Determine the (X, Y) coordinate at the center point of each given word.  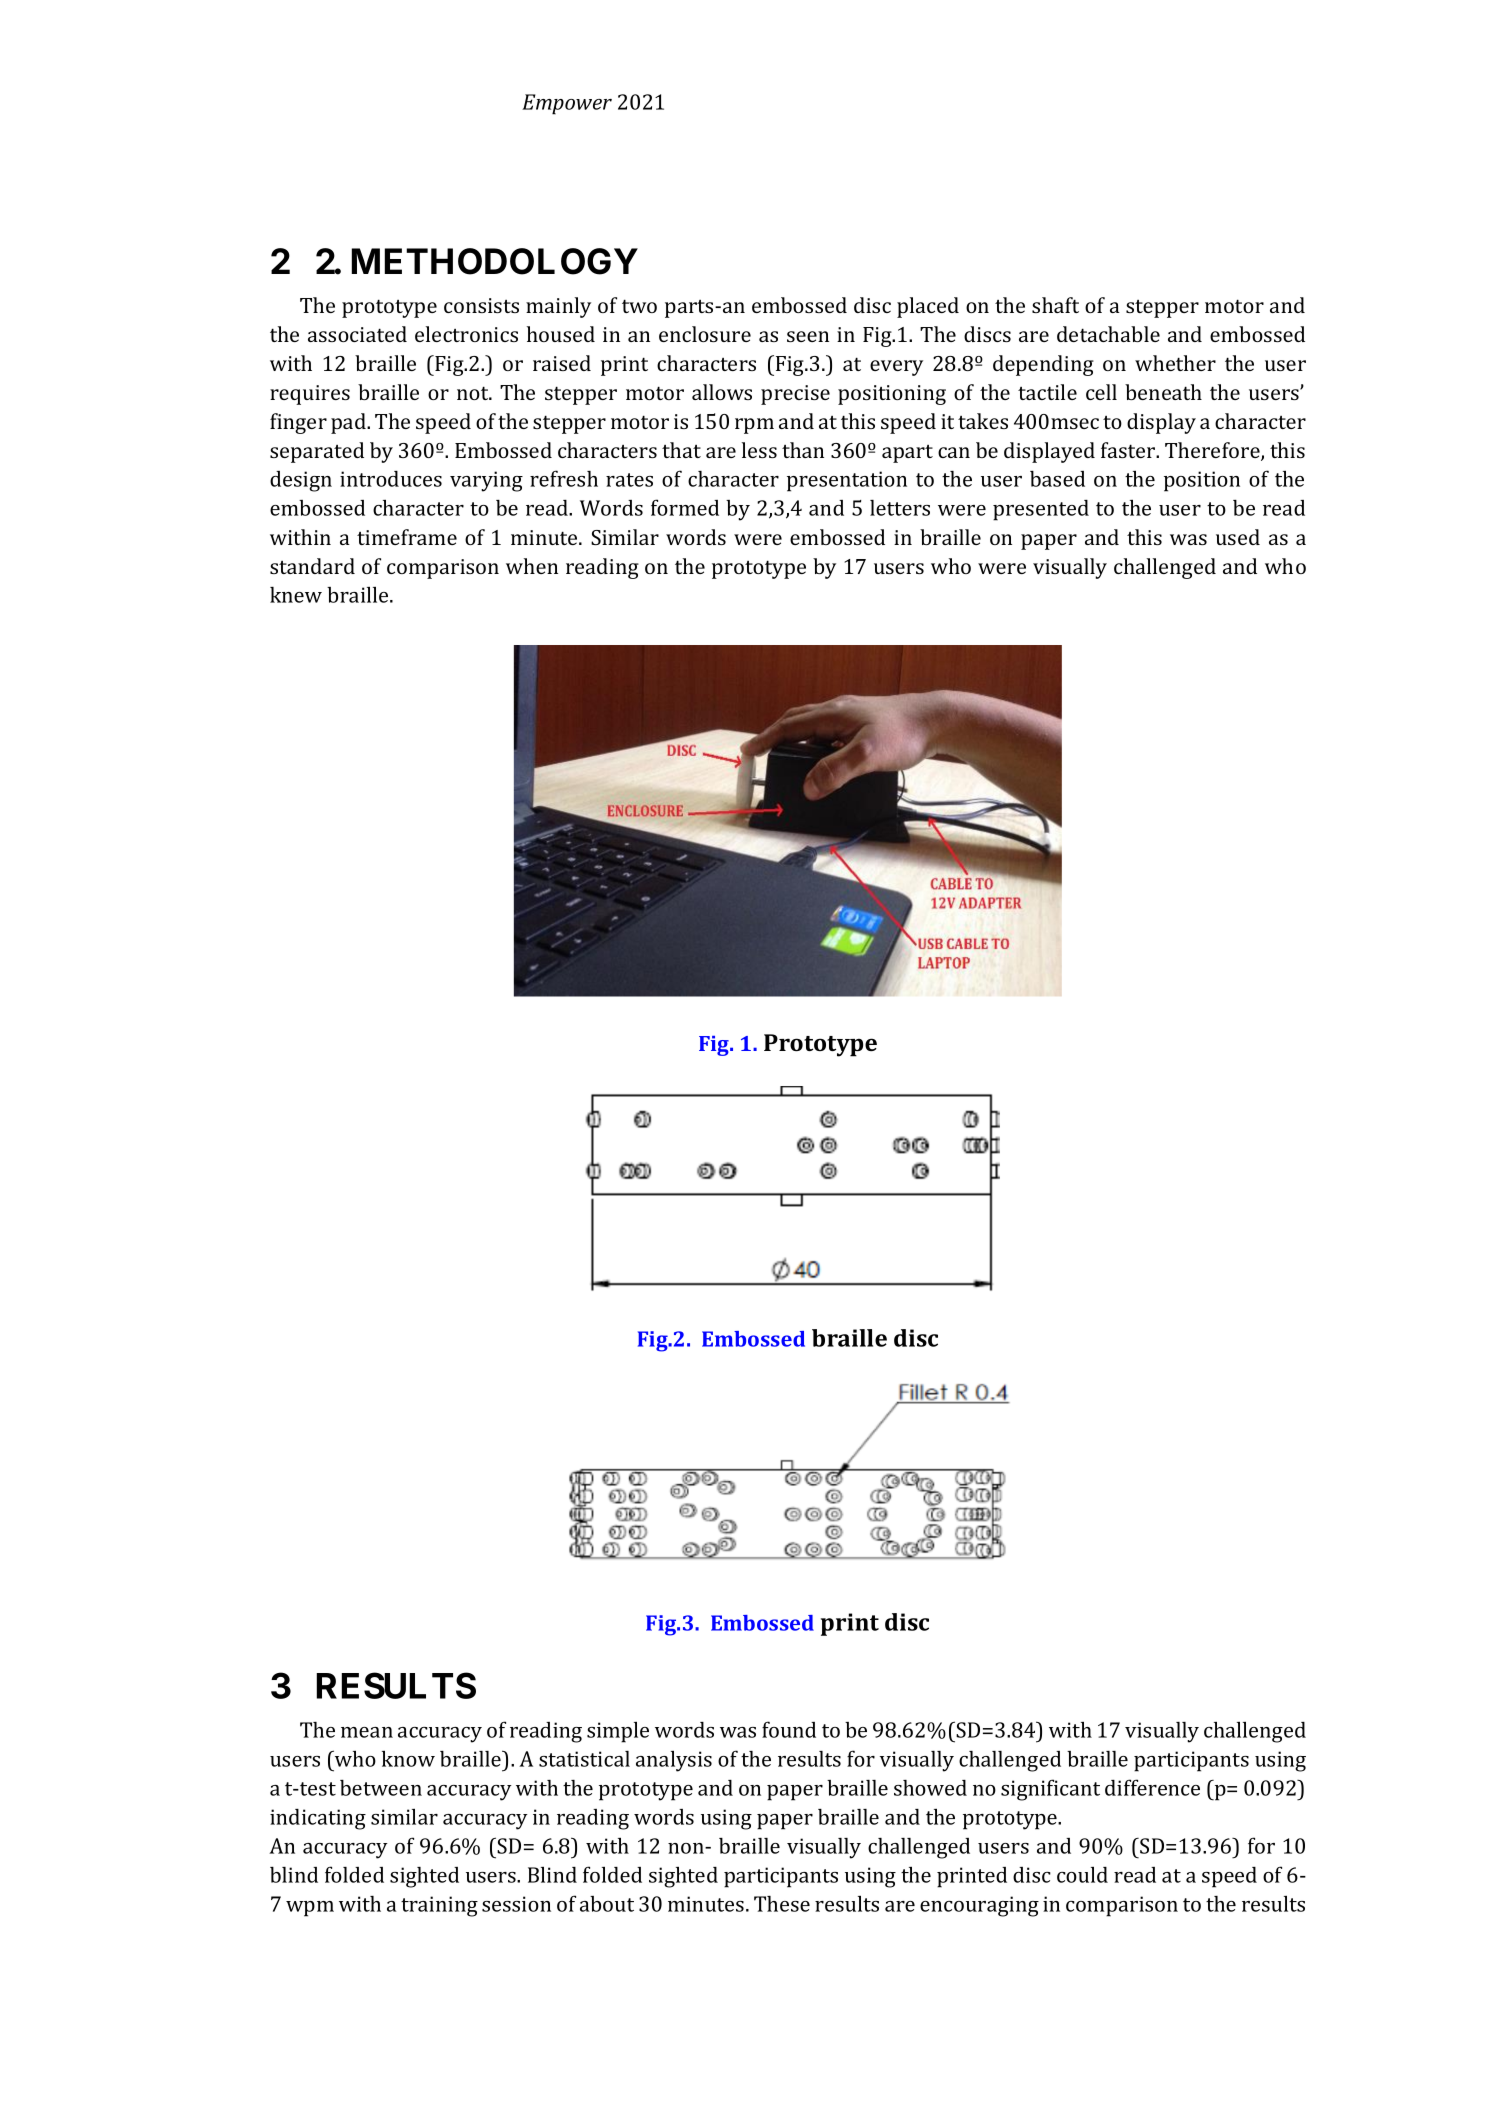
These (782, 1904)
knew (296, 595)
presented (1041, 510)
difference (1152, 1787)
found (789, 1729)
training (439, 1906)
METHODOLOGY (494, 261)
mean (367, 1732)
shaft (1055, 305)
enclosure (705, 334)
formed (685, 507)
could (1082, 1874)
